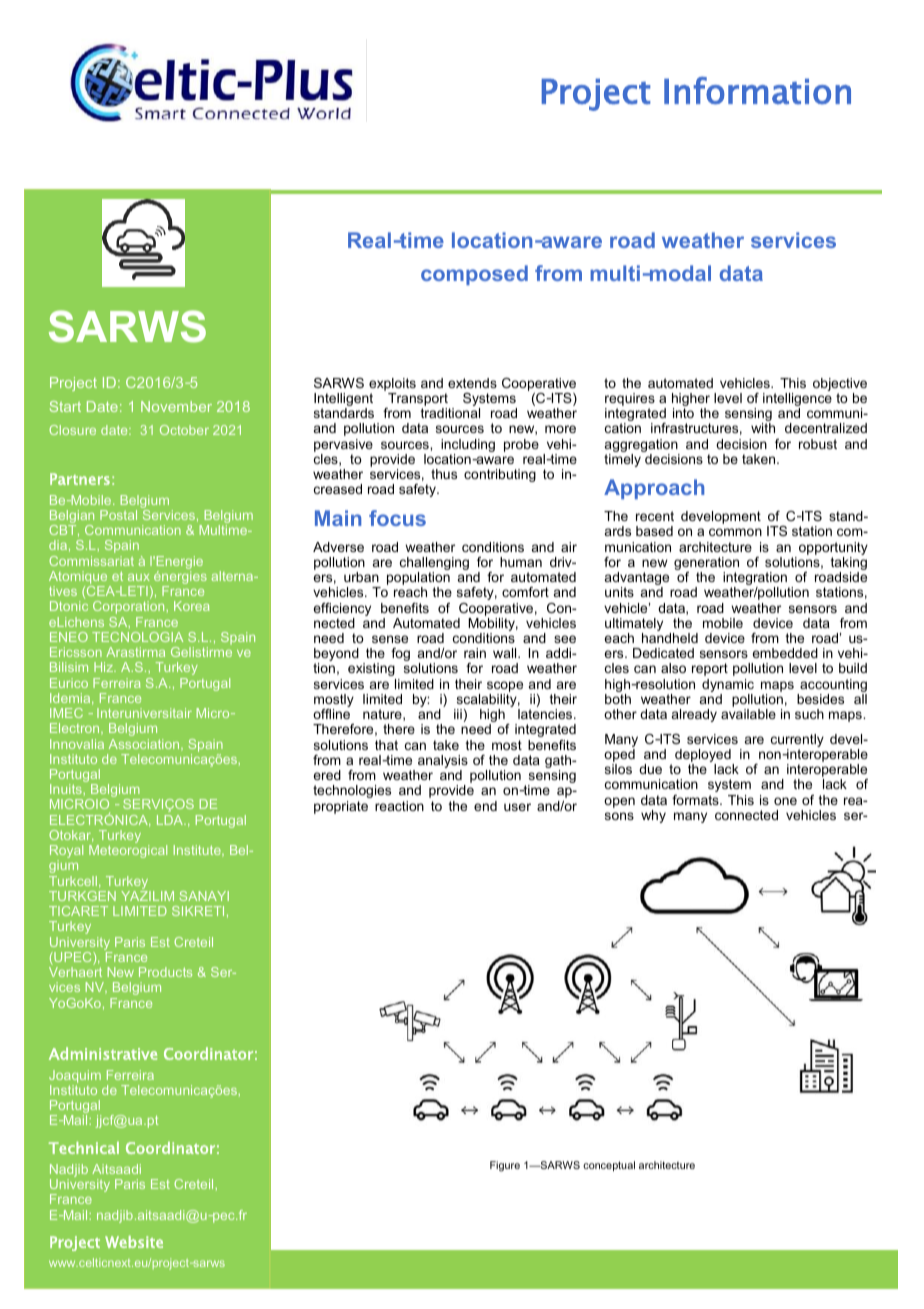 The image size is (924, 1309). What do you see at coordinates (176, 406) in the screenshot?
I see `November` at bounding box center [176, 406].
